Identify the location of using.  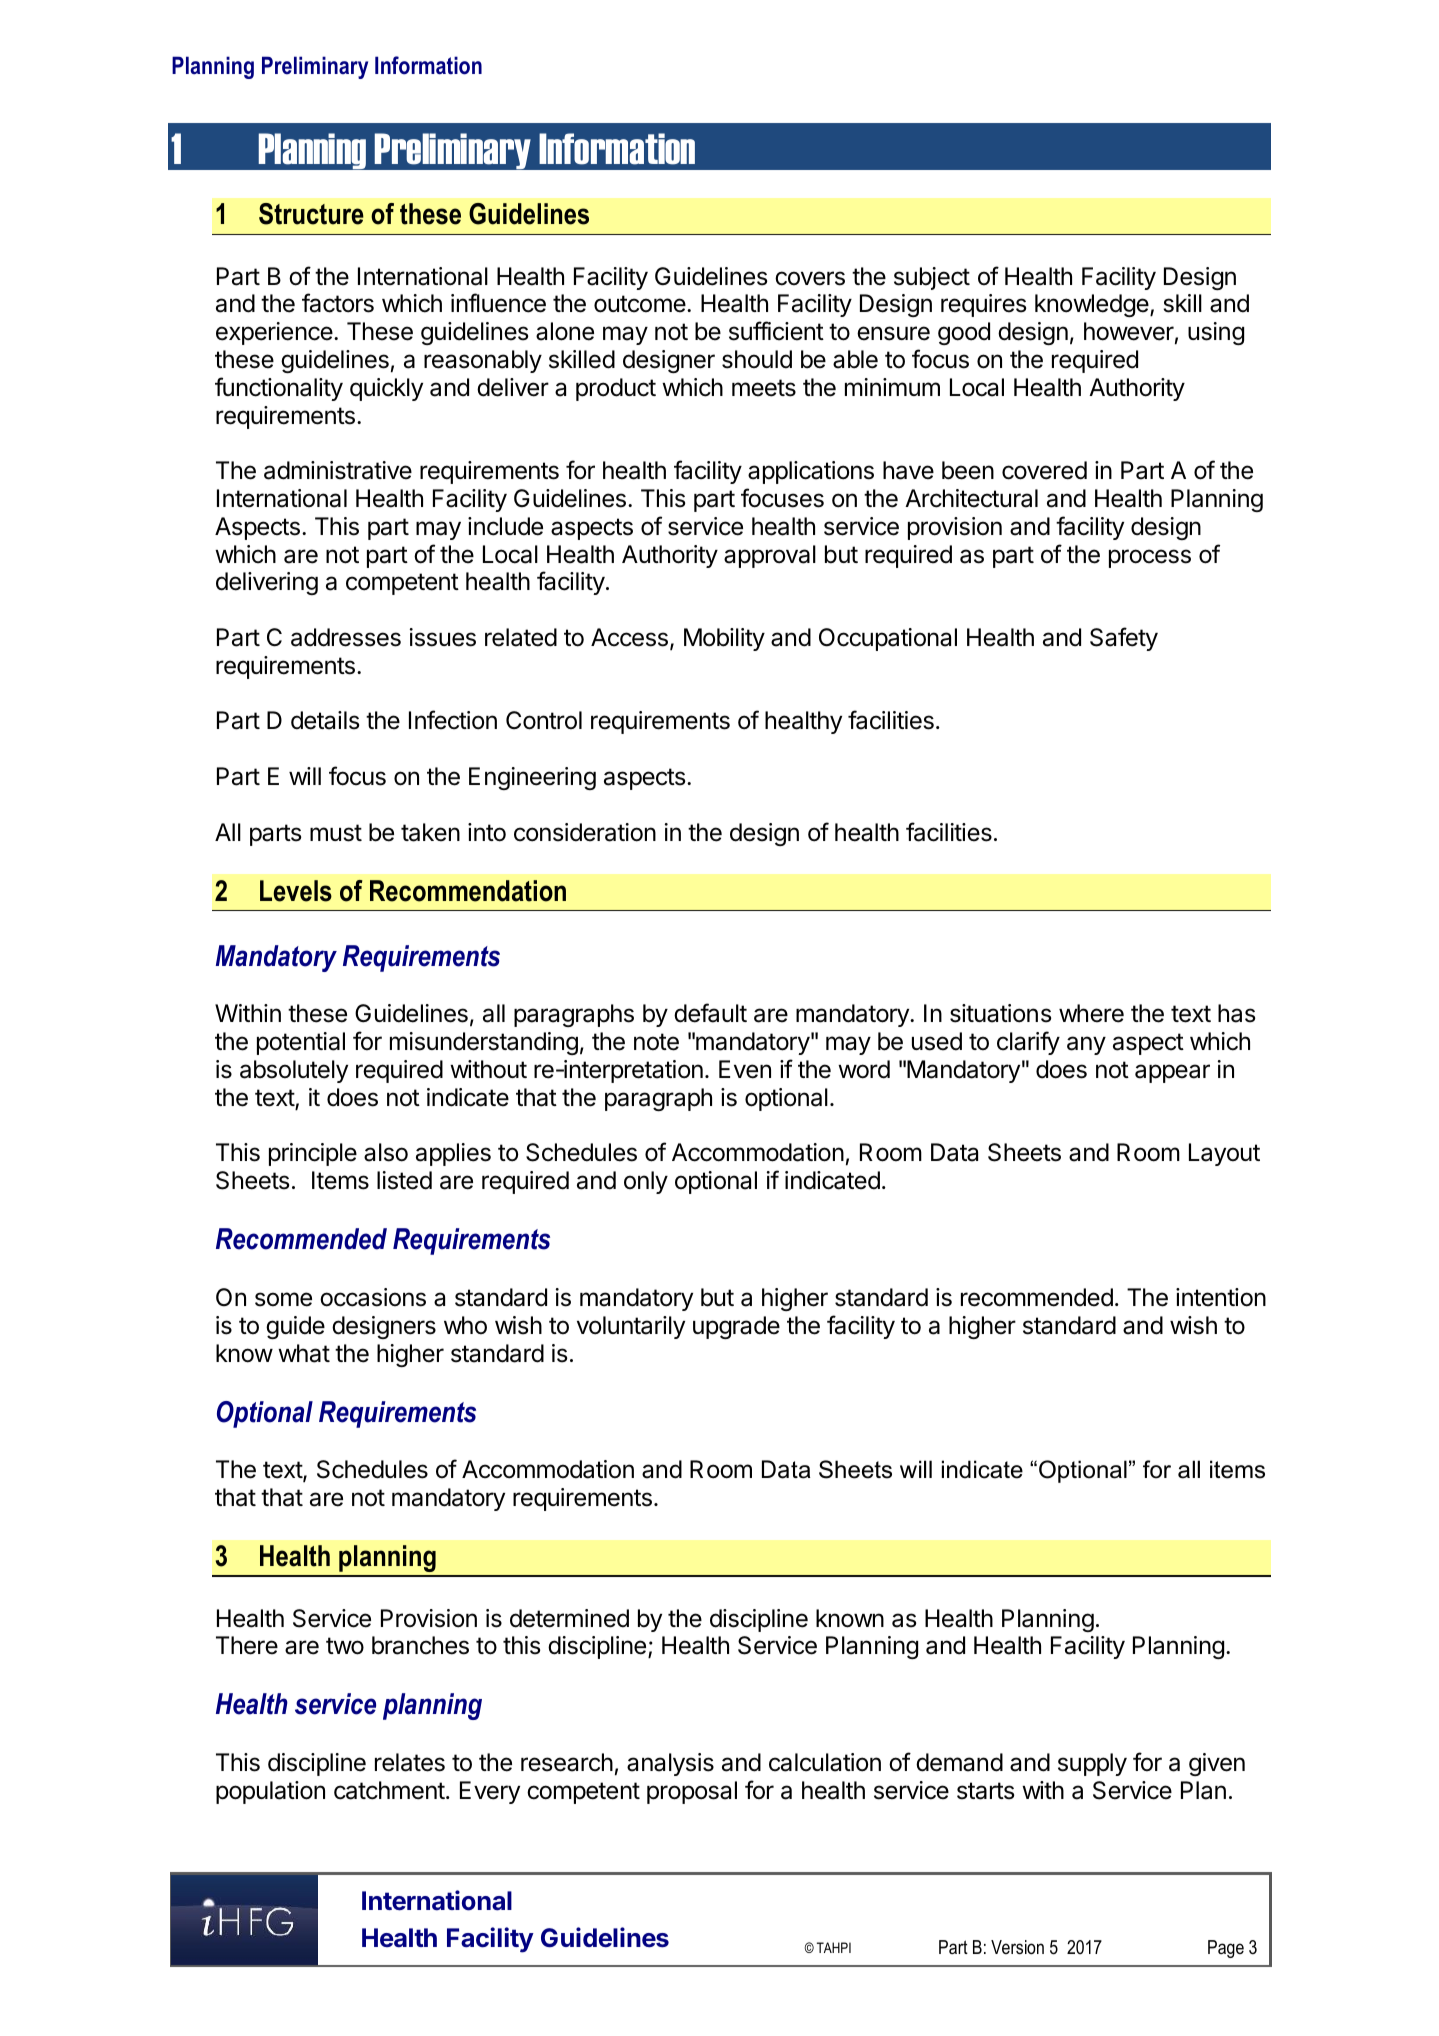
(1216, 333).
